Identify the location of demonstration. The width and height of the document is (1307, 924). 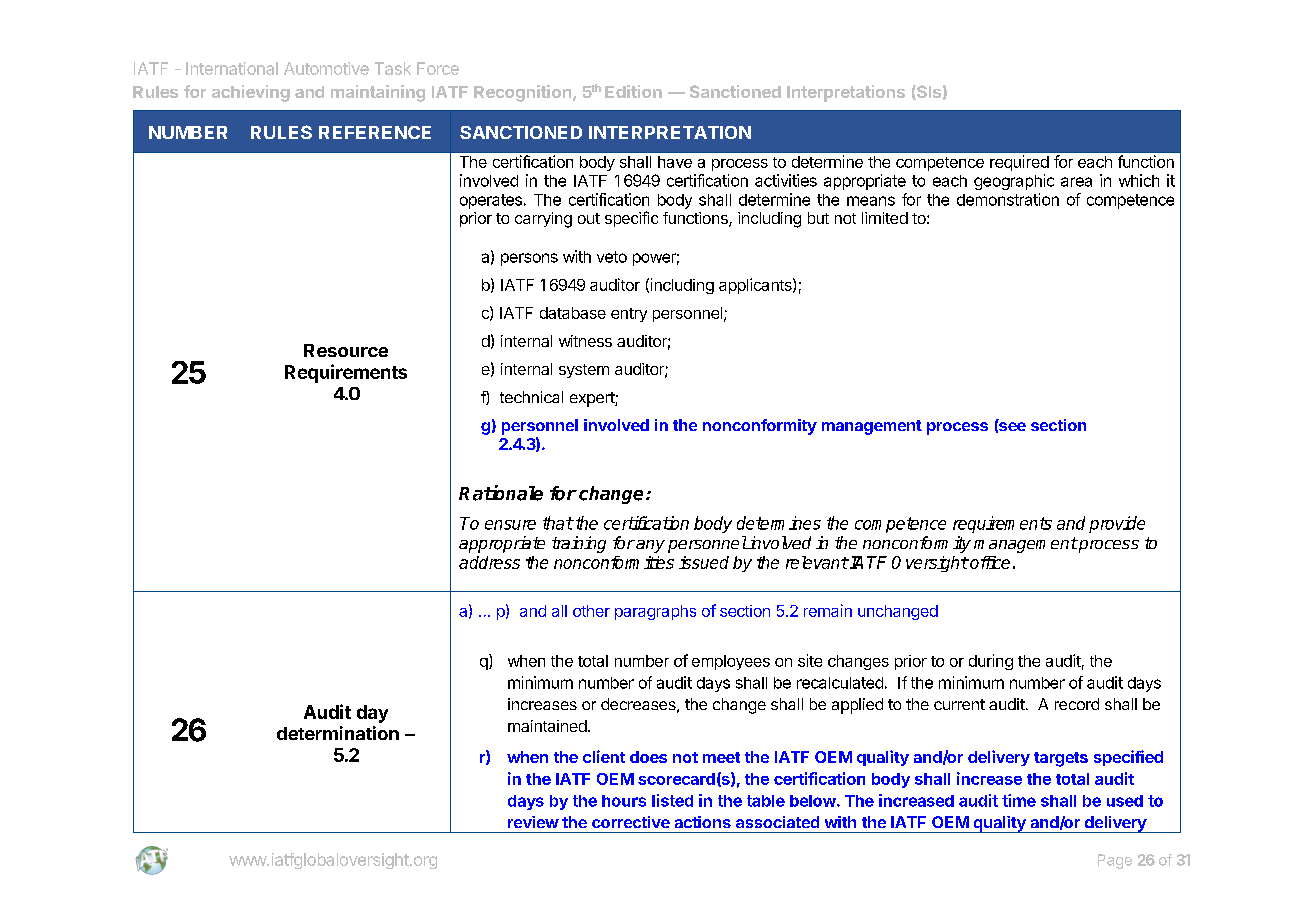
(1008, 199).
